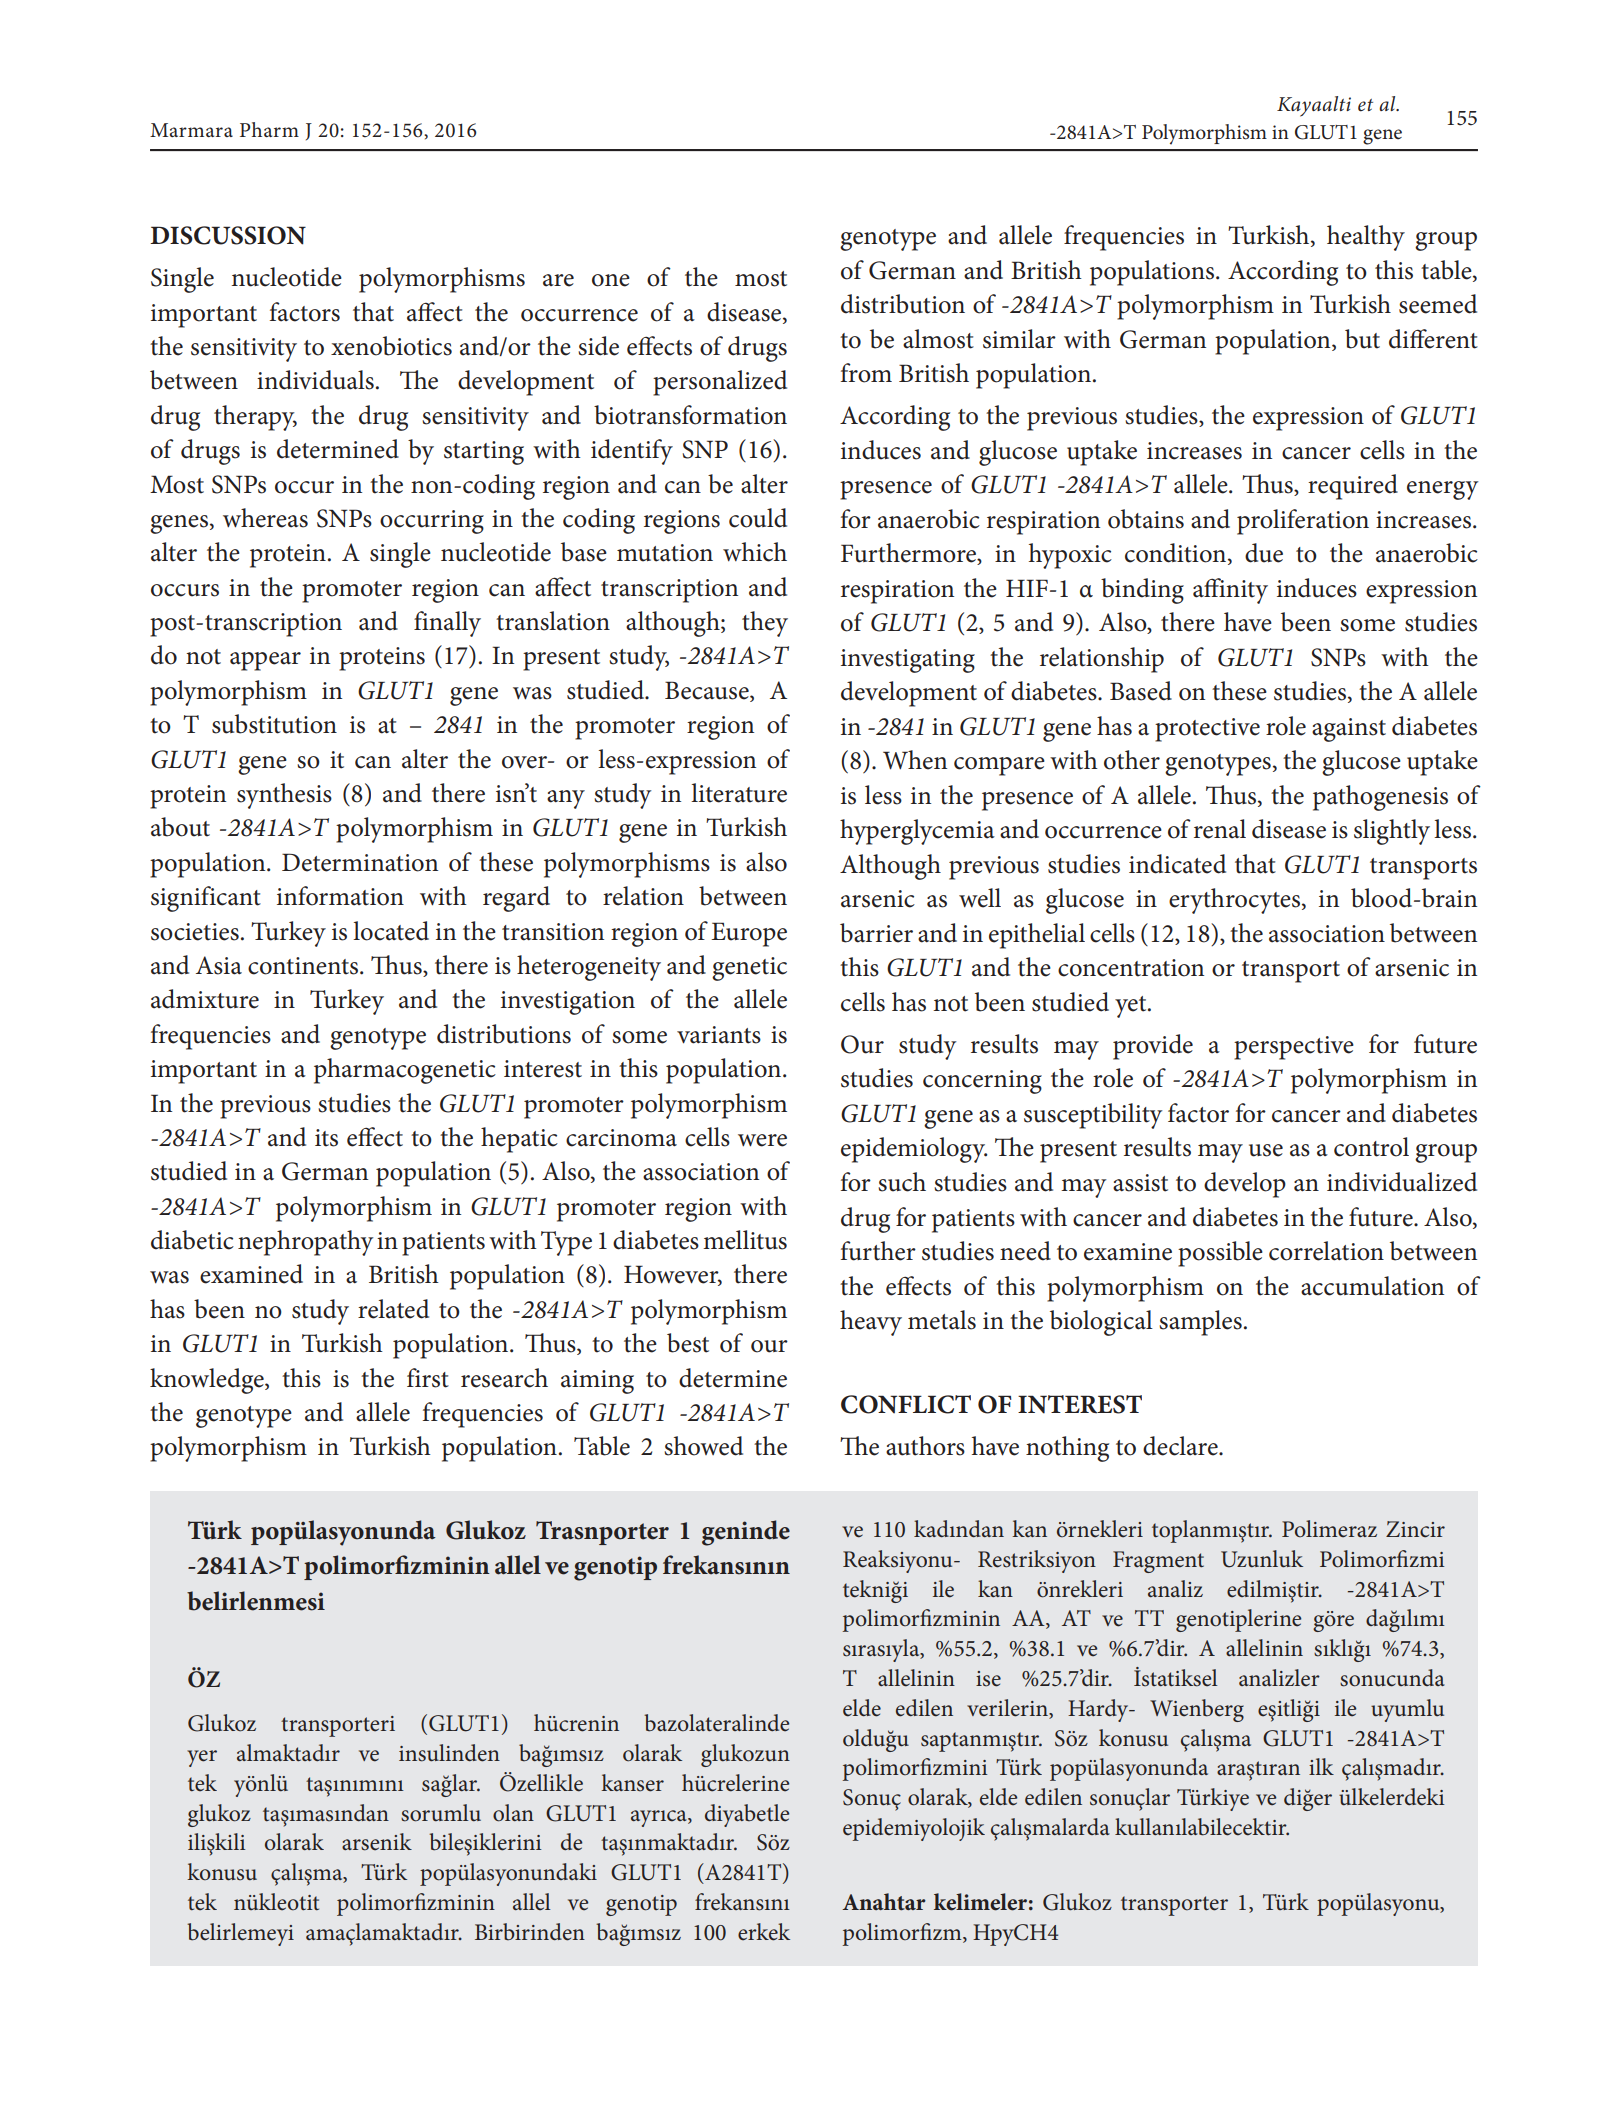 This screenshot has width=1613, height=2101. Describe the element at coordinates (876, 933) in the screenshot. I see `barrier` at that location.
